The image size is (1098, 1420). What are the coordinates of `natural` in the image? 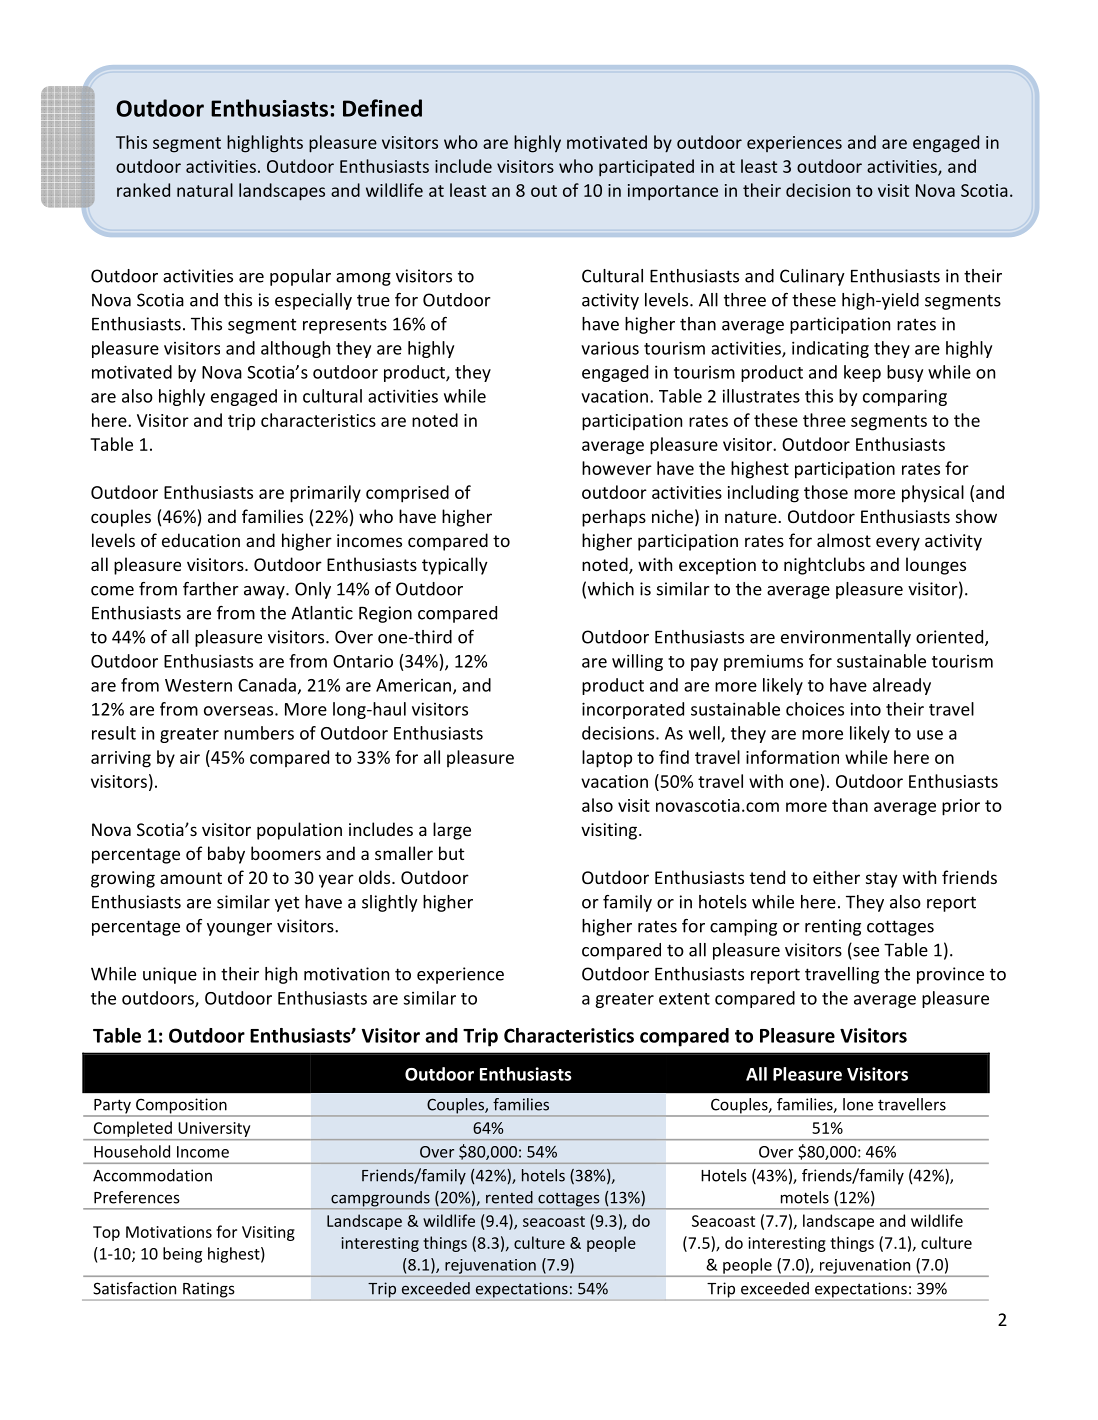 It's located at (205, 190).
